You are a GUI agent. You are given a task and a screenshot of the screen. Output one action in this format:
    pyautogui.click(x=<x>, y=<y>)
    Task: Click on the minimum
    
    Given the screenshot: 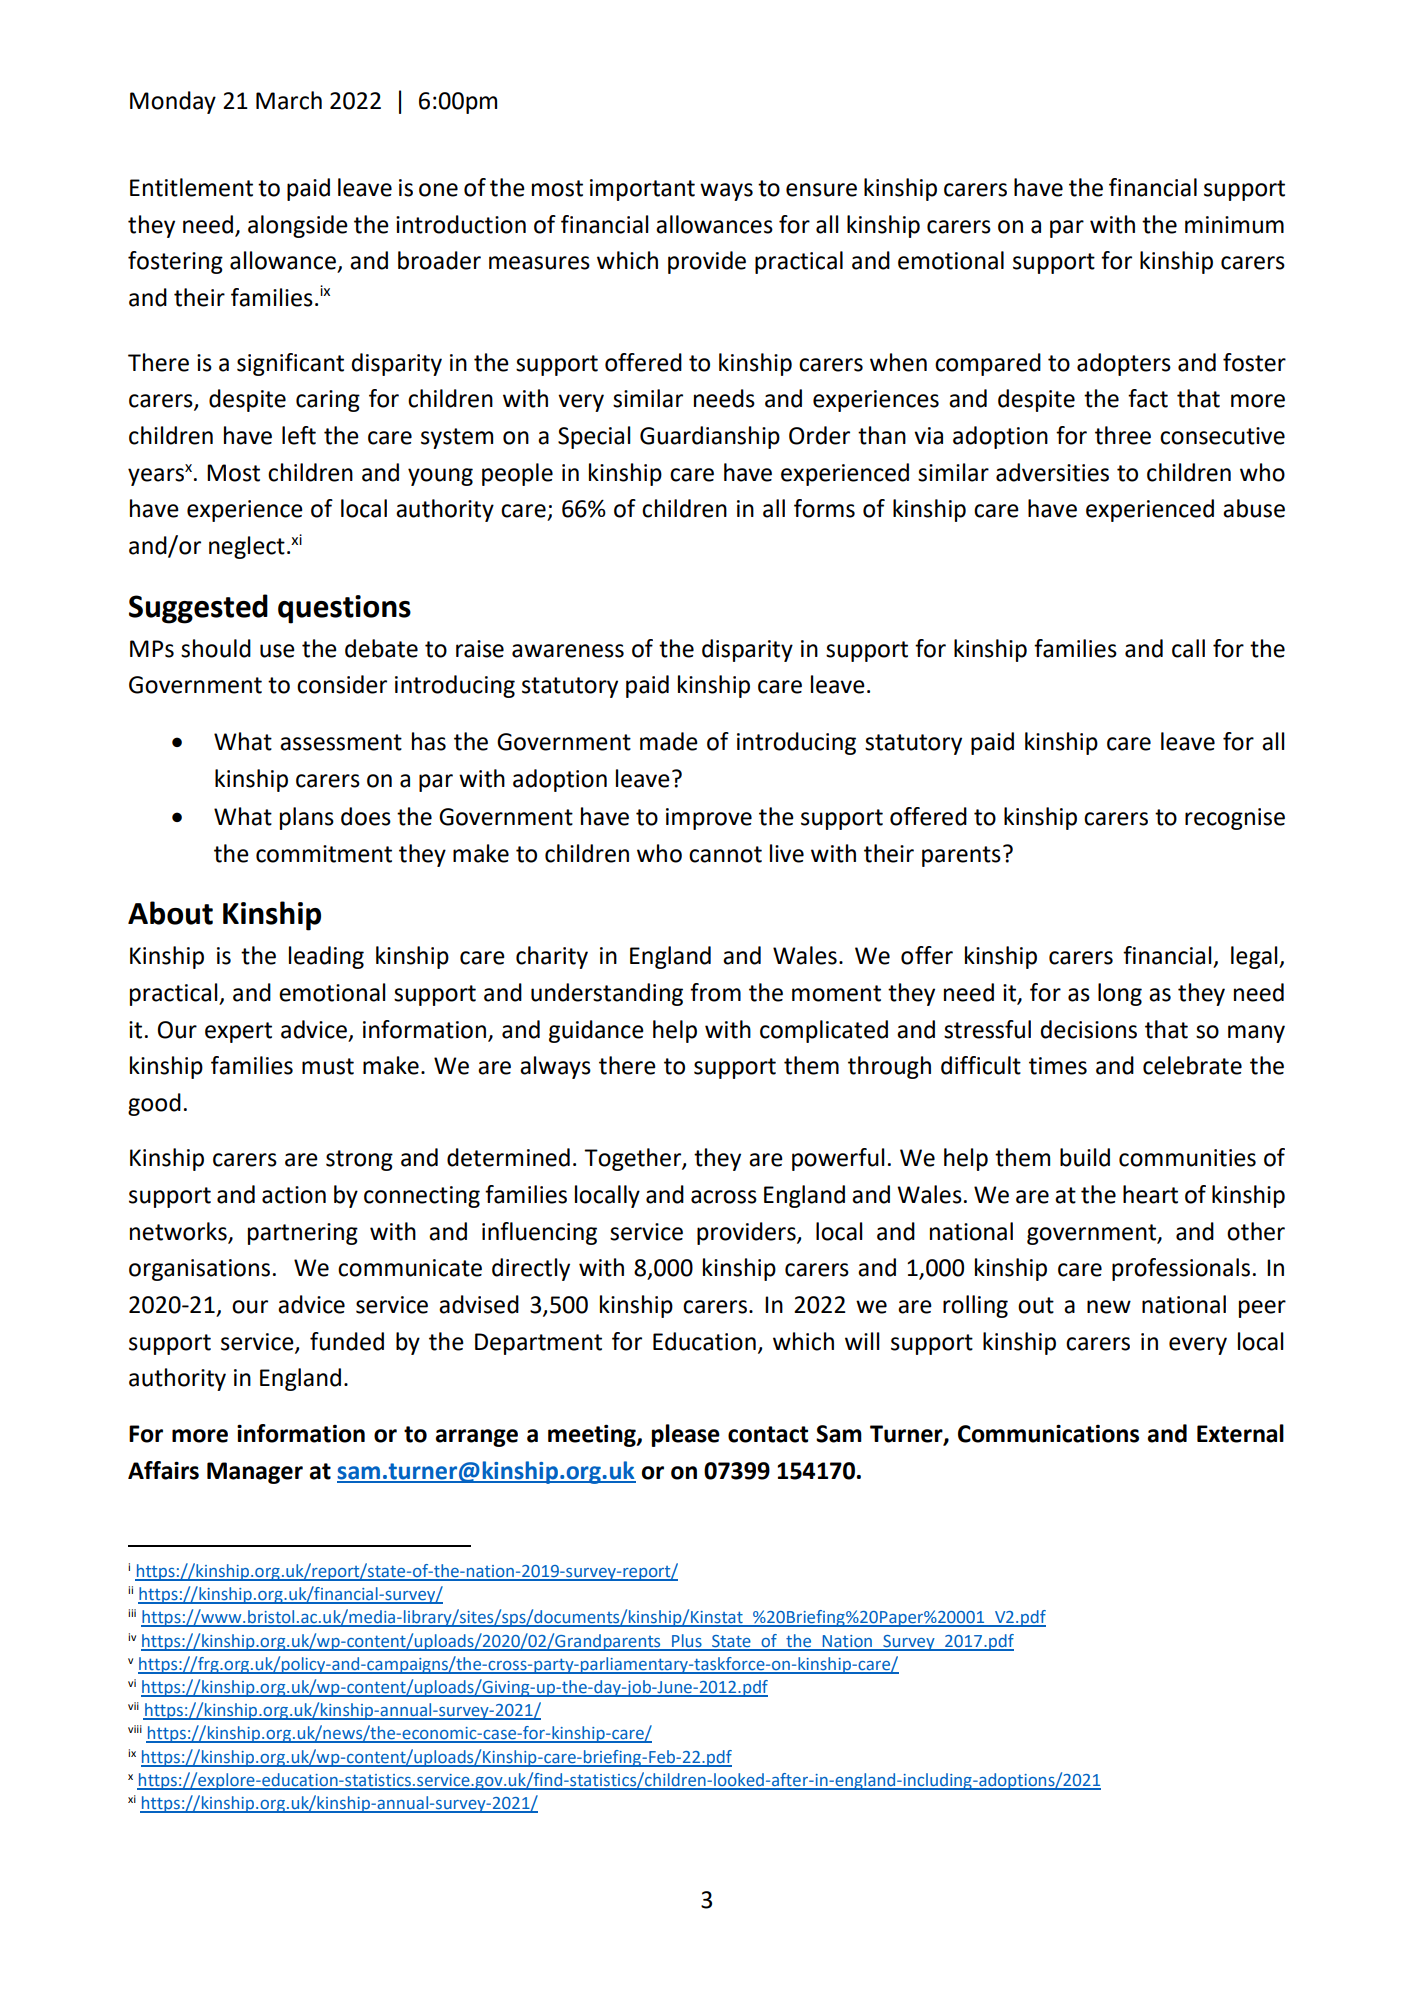 What is the action you would take?
    pyautogui.click(x=1234, y=225)
